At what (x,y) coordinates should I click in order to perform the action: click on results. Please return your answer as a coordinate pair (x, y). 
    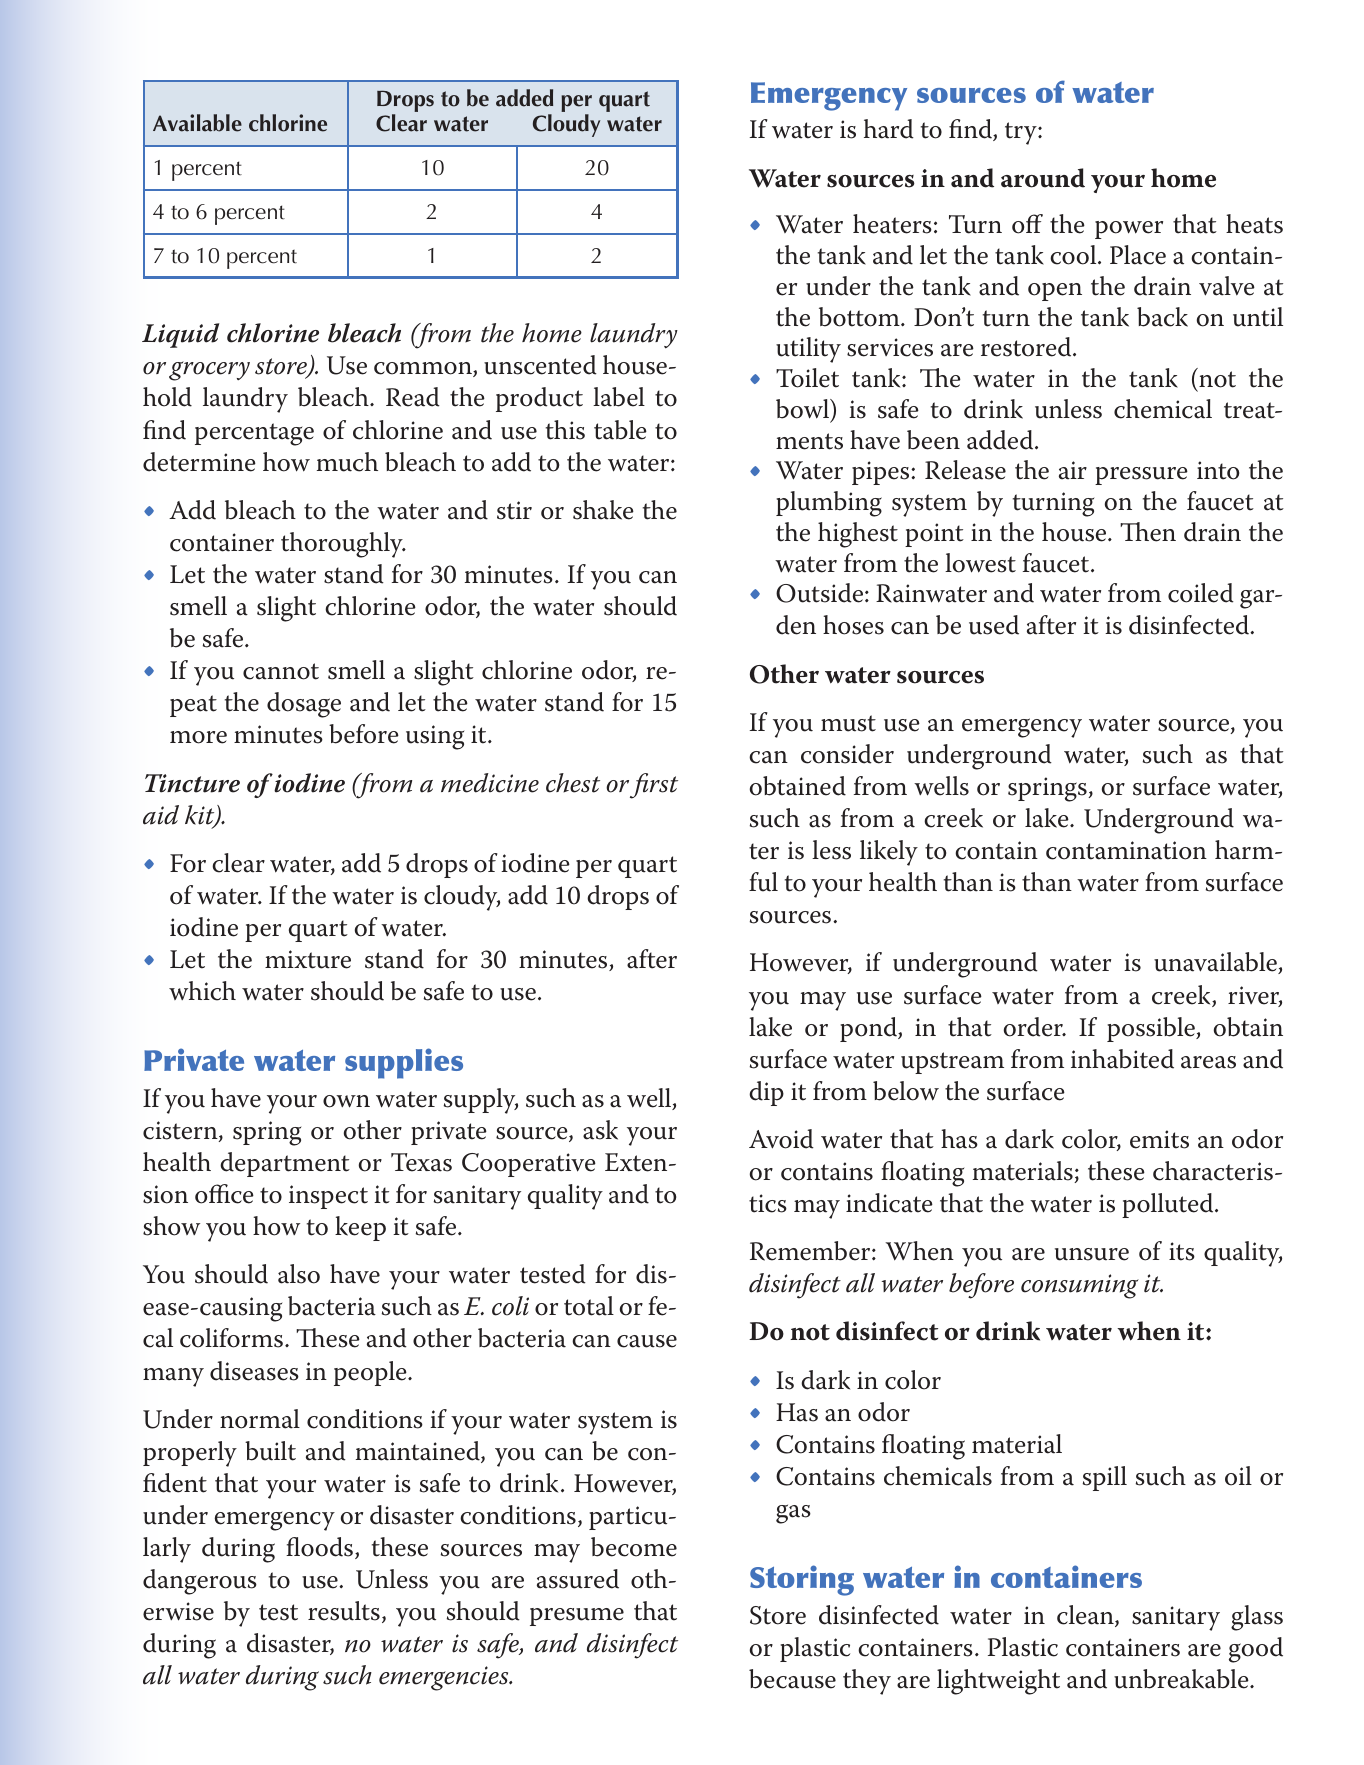
    Looking at the image, I should click on (344, 1611).
